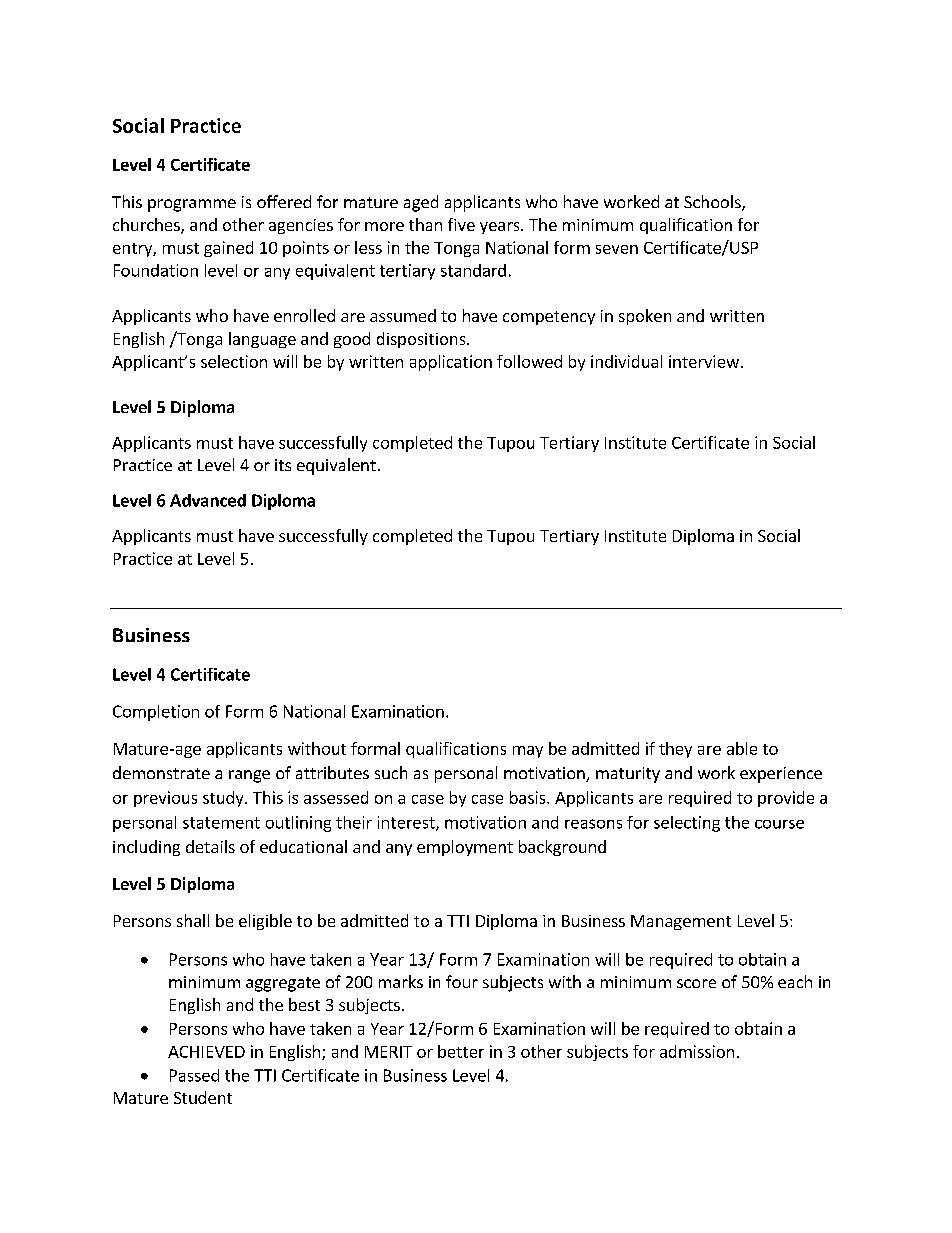 The width and height of the document is (952, 1233). Describe the element at coordinates (704, 361) in the document. I see `interview` at that location.
